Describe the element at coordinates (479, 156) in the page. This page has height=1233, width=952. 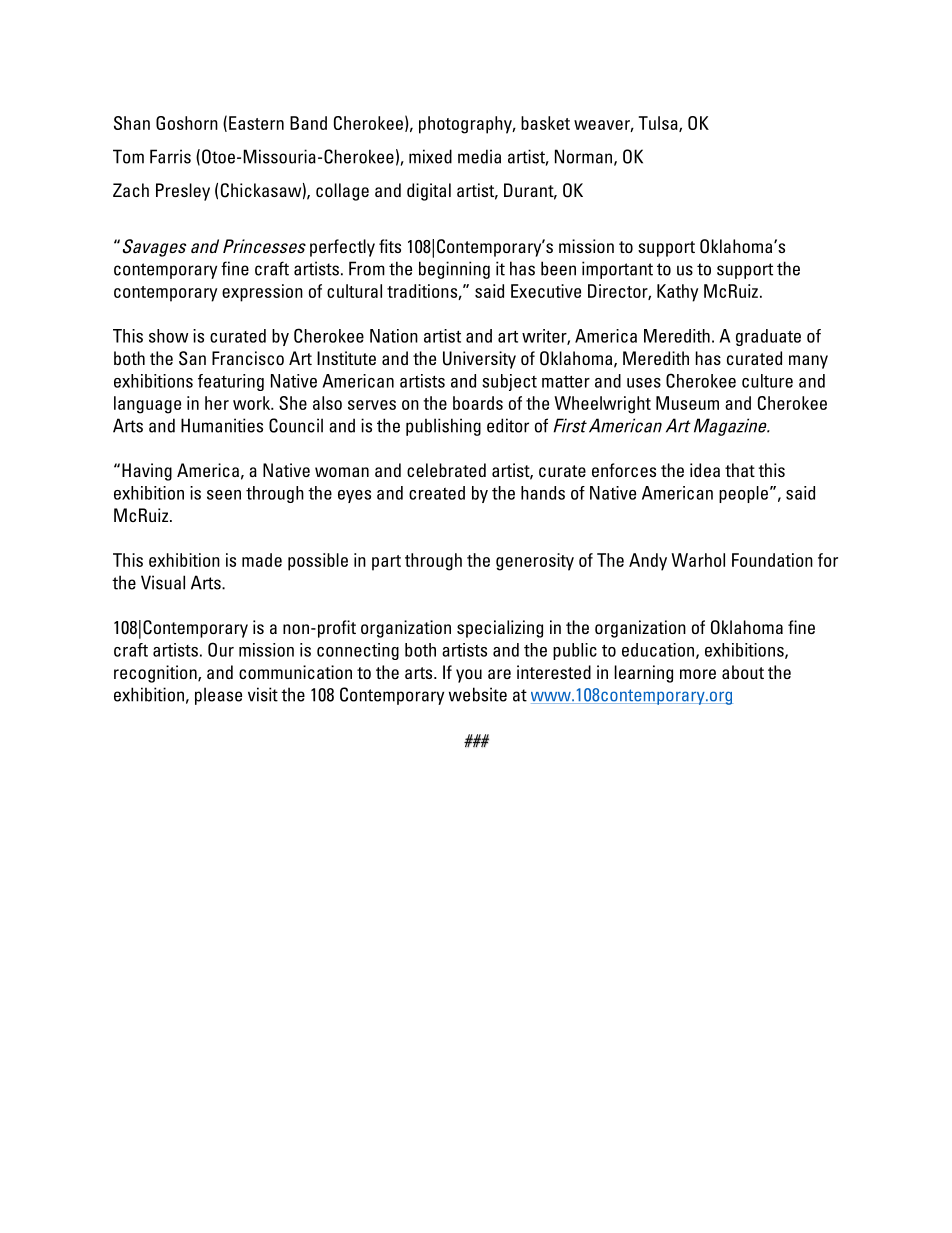
I see `media` at that location.
